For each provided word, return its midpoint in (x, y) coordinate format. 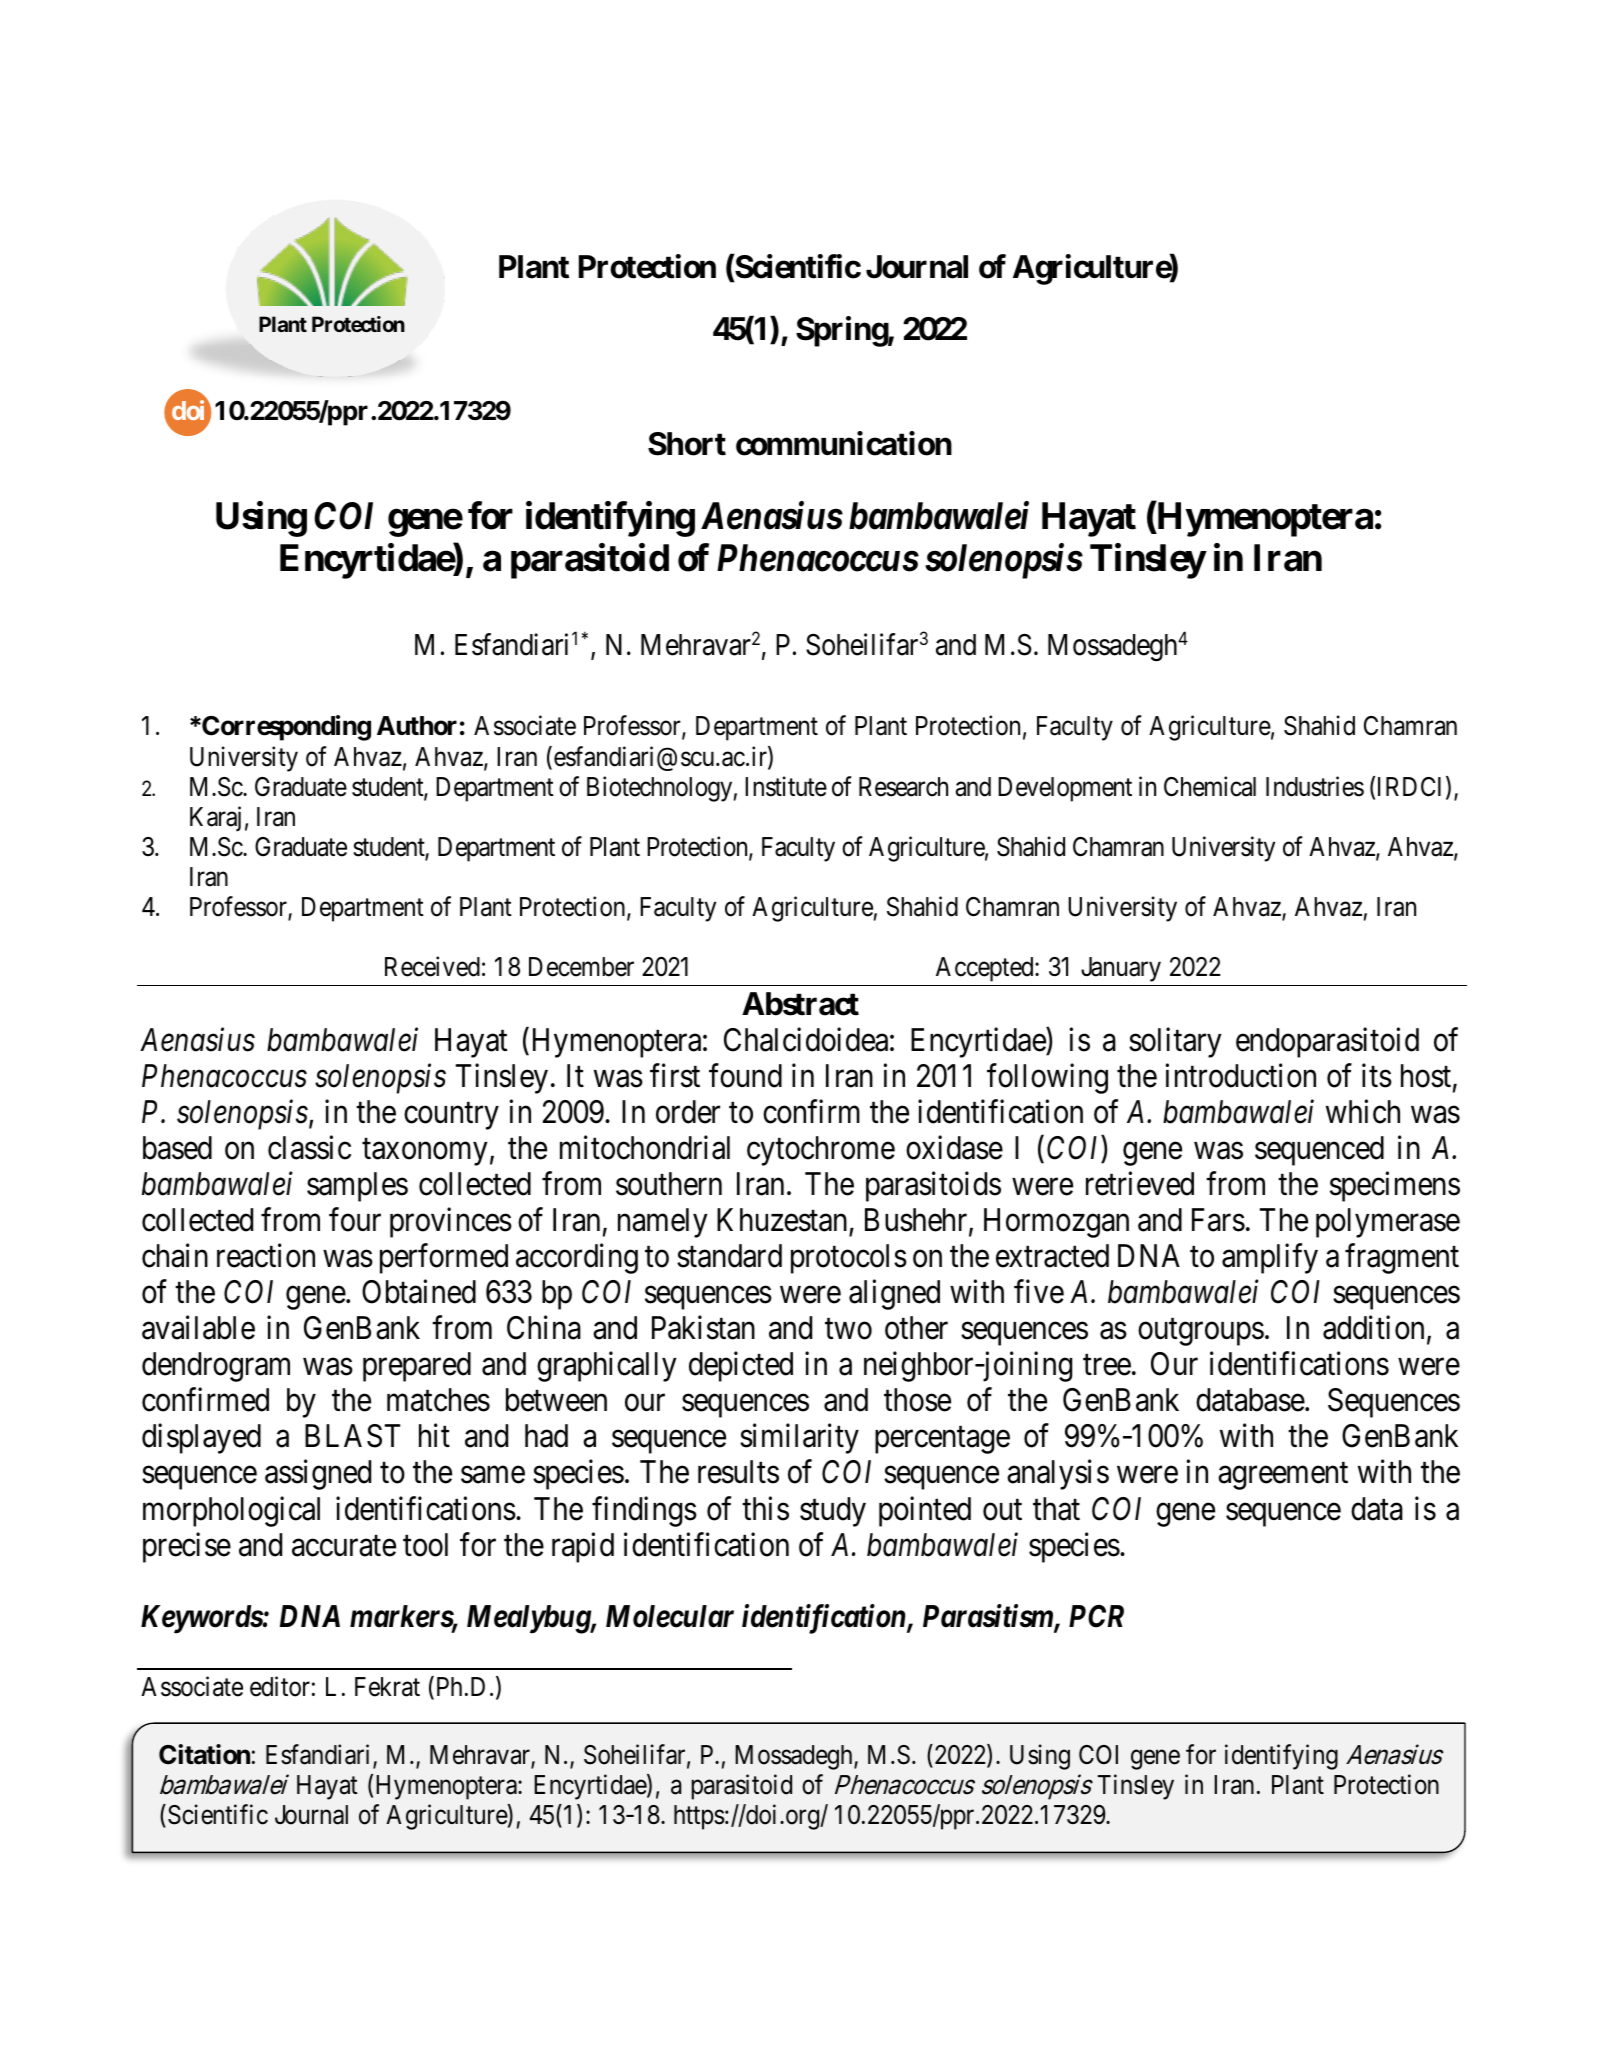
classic (309, 1148)
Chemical (1210, 786)
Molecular (670, 1616)
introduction (1240, 1076)
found (745, 1076)
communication (844, 443)
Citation (204, 1754)
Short (687, 444)
